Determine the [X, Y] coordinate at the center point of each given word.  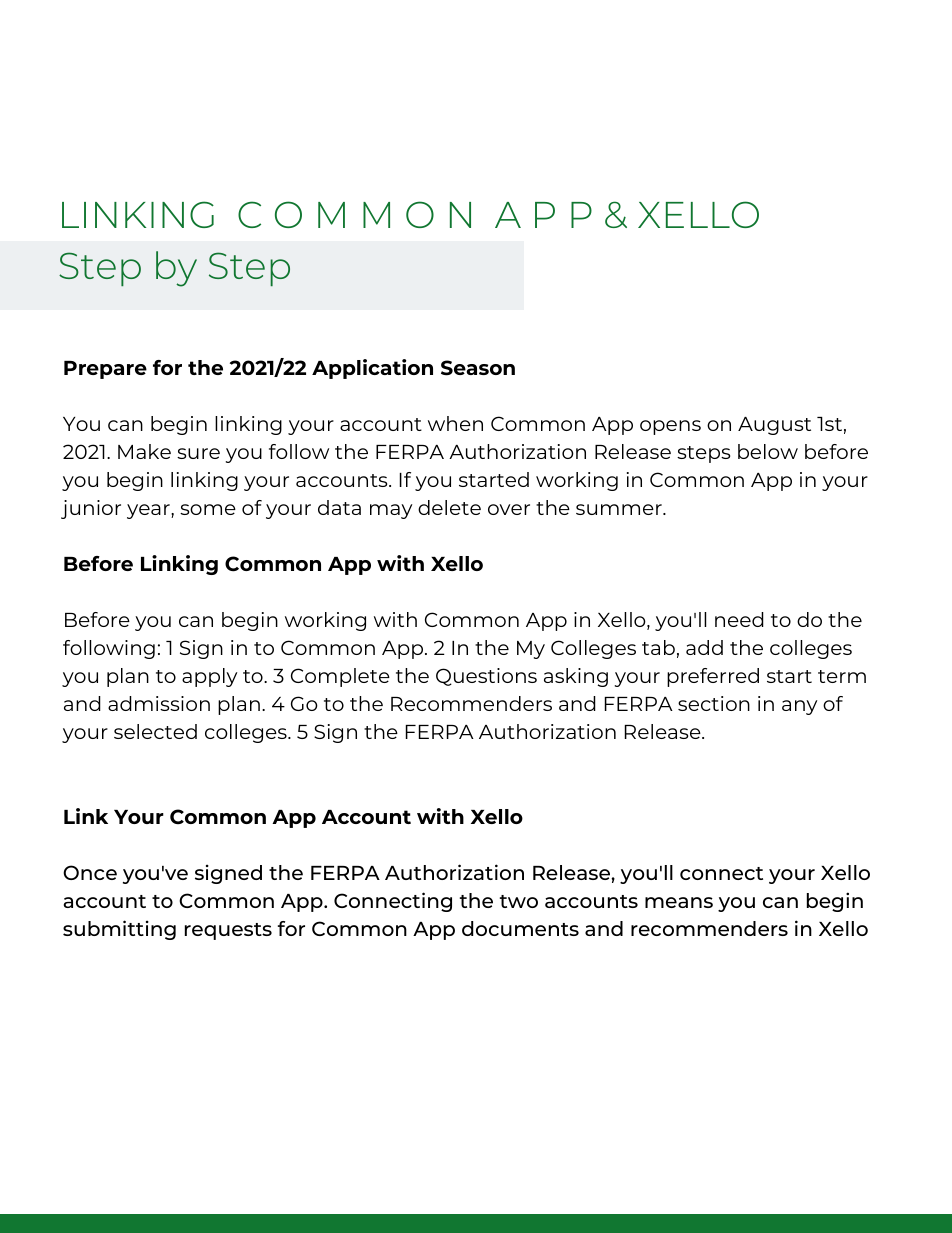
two [519, 901]
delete [449, 507]
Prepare [105, 370]
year [149, 511]
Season [478, 368]
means [679, 902]
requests [228, 931]
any [799, 707]
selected [155, 731]
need [739, 619]
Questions [486, 677]
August [774, 426]
